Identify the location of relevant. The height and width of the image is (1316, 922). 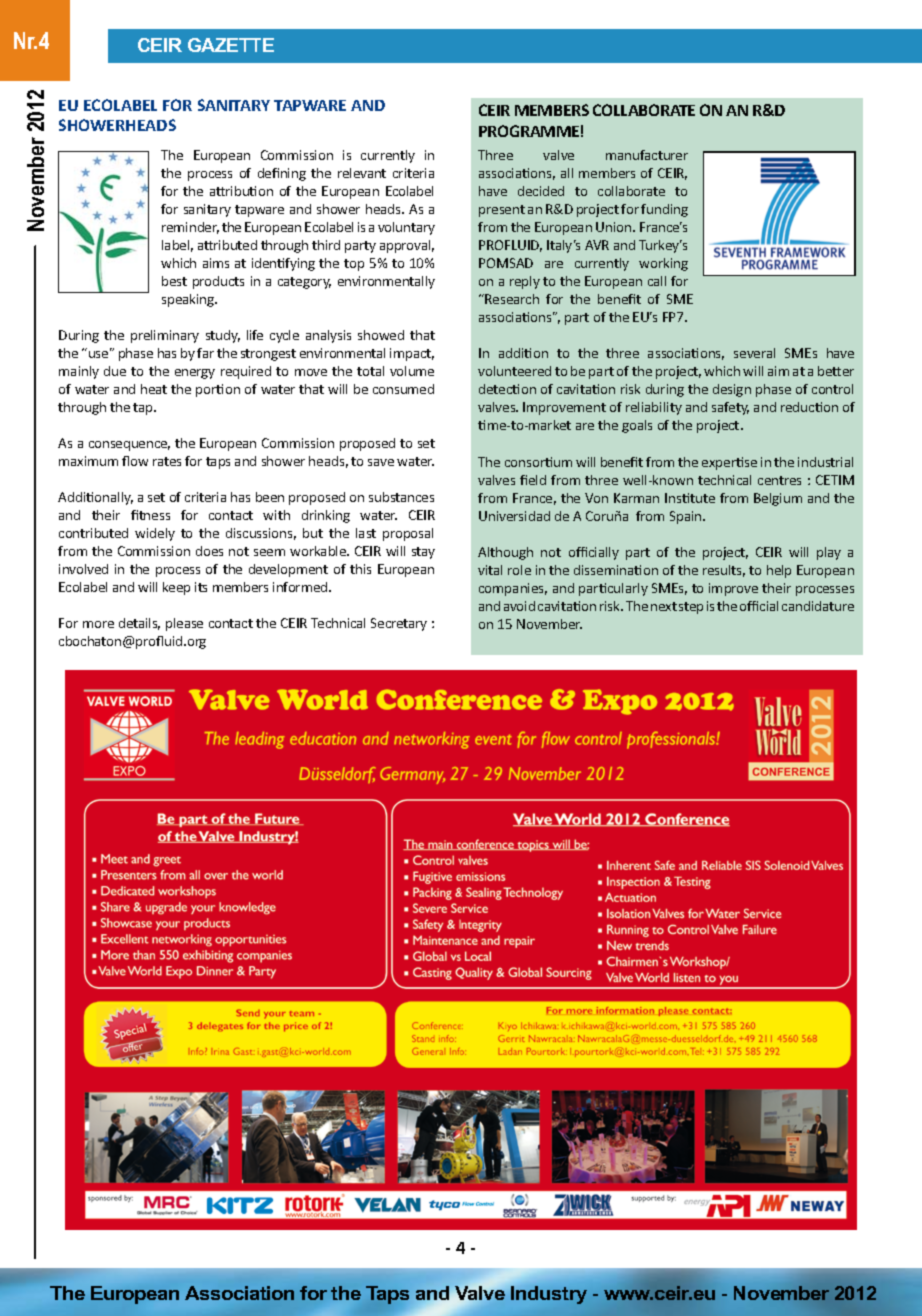
(362, 173).
